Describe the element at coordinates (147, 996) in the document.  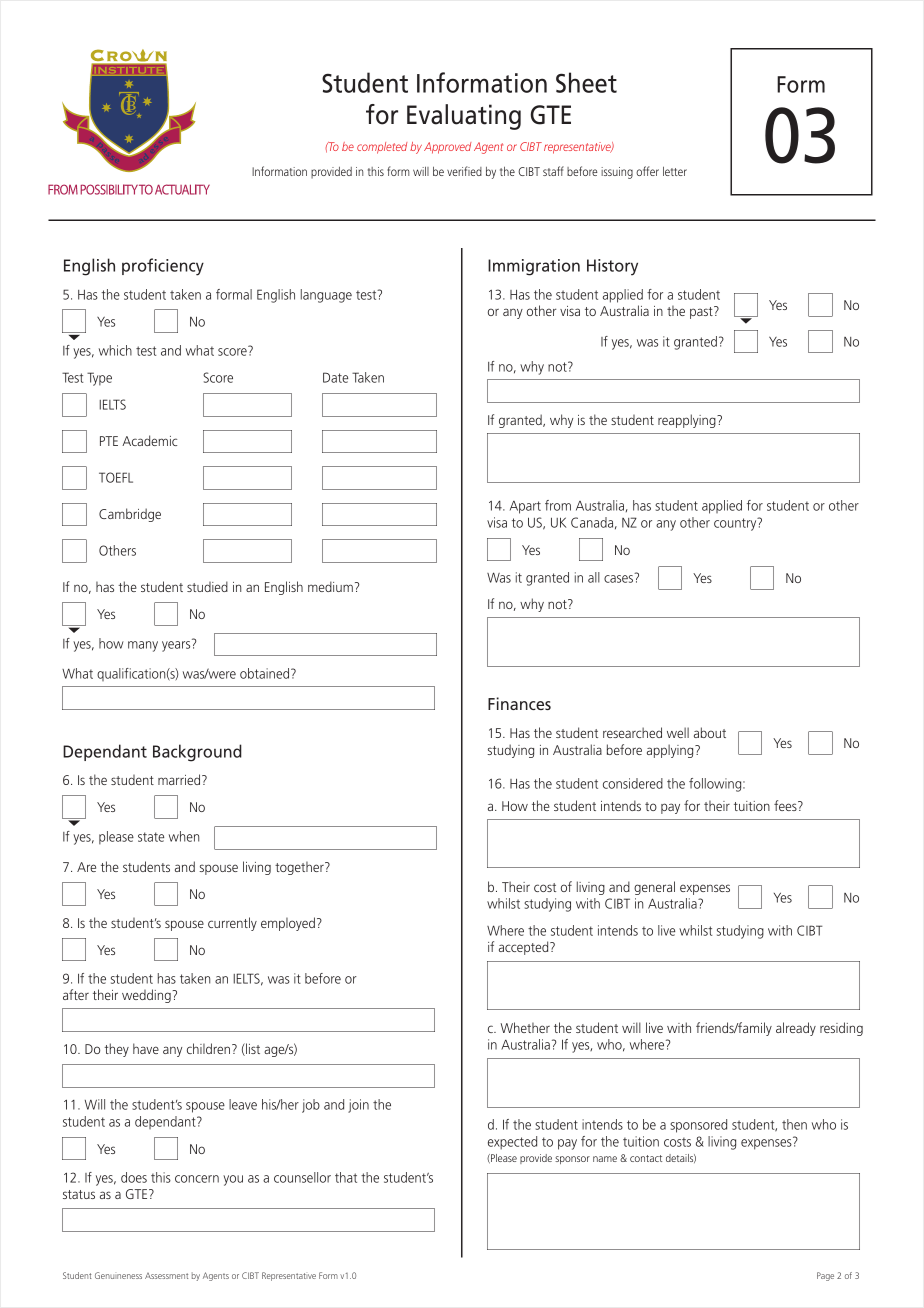
I see `wedding` at that location.
